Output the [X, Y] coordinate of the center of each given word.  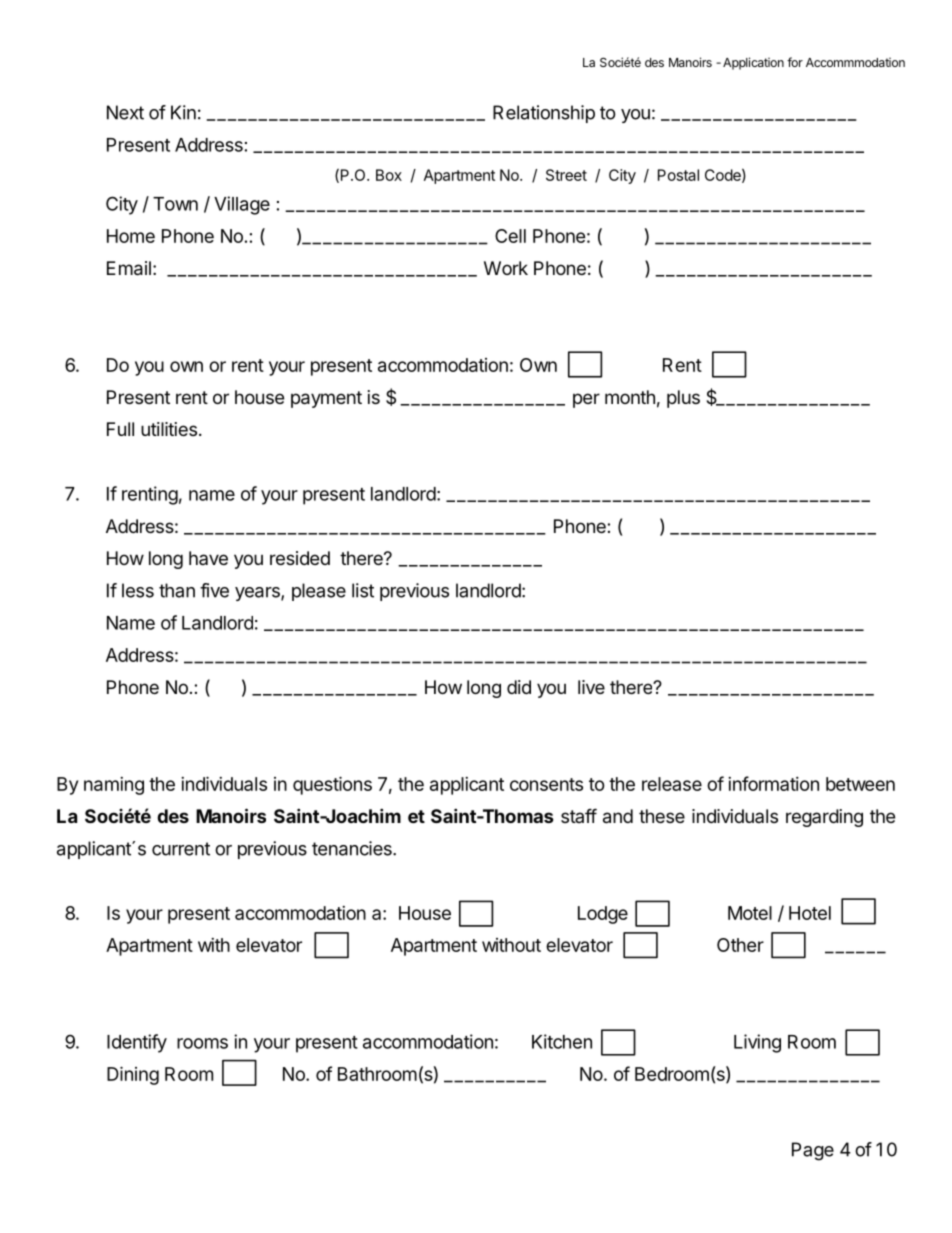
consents [546, 784]
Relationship [544, 114]
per [586, 400]
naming [114, 786]
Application [753, 63]
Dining [133, 1075]
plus [683, 399]
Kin [183, 112]
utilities [169, 429]
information [773, 783]
